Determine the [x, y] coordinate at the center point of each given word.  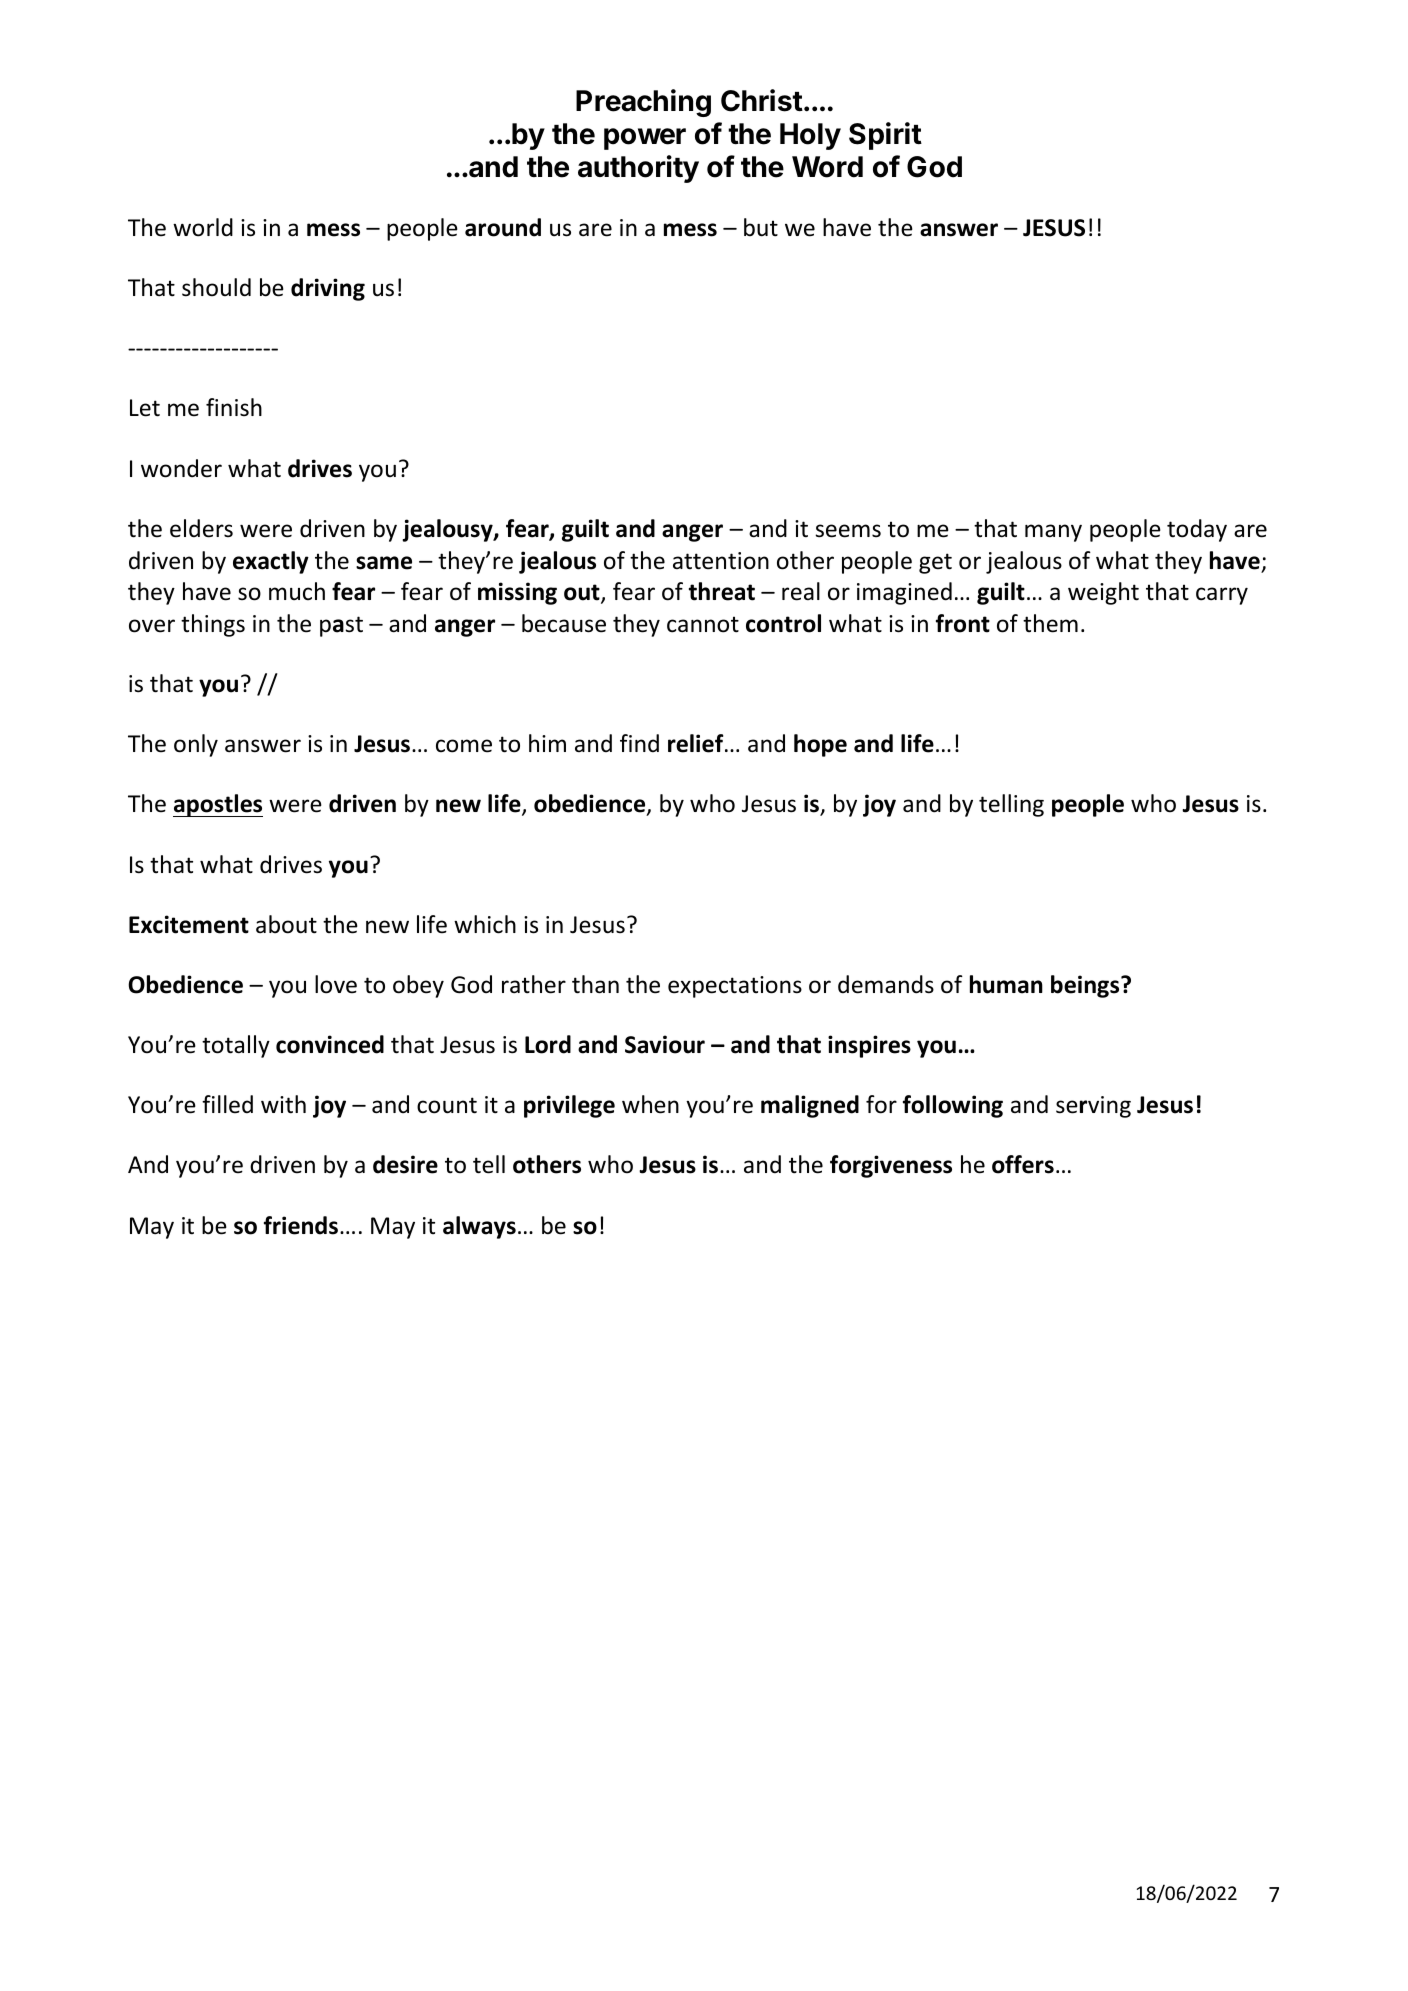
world [203, 227]
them [1050, 623]
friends [301, 1225]
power [645, 139]
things [213, 625]
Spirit [885, 136]
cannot [703, 624]
